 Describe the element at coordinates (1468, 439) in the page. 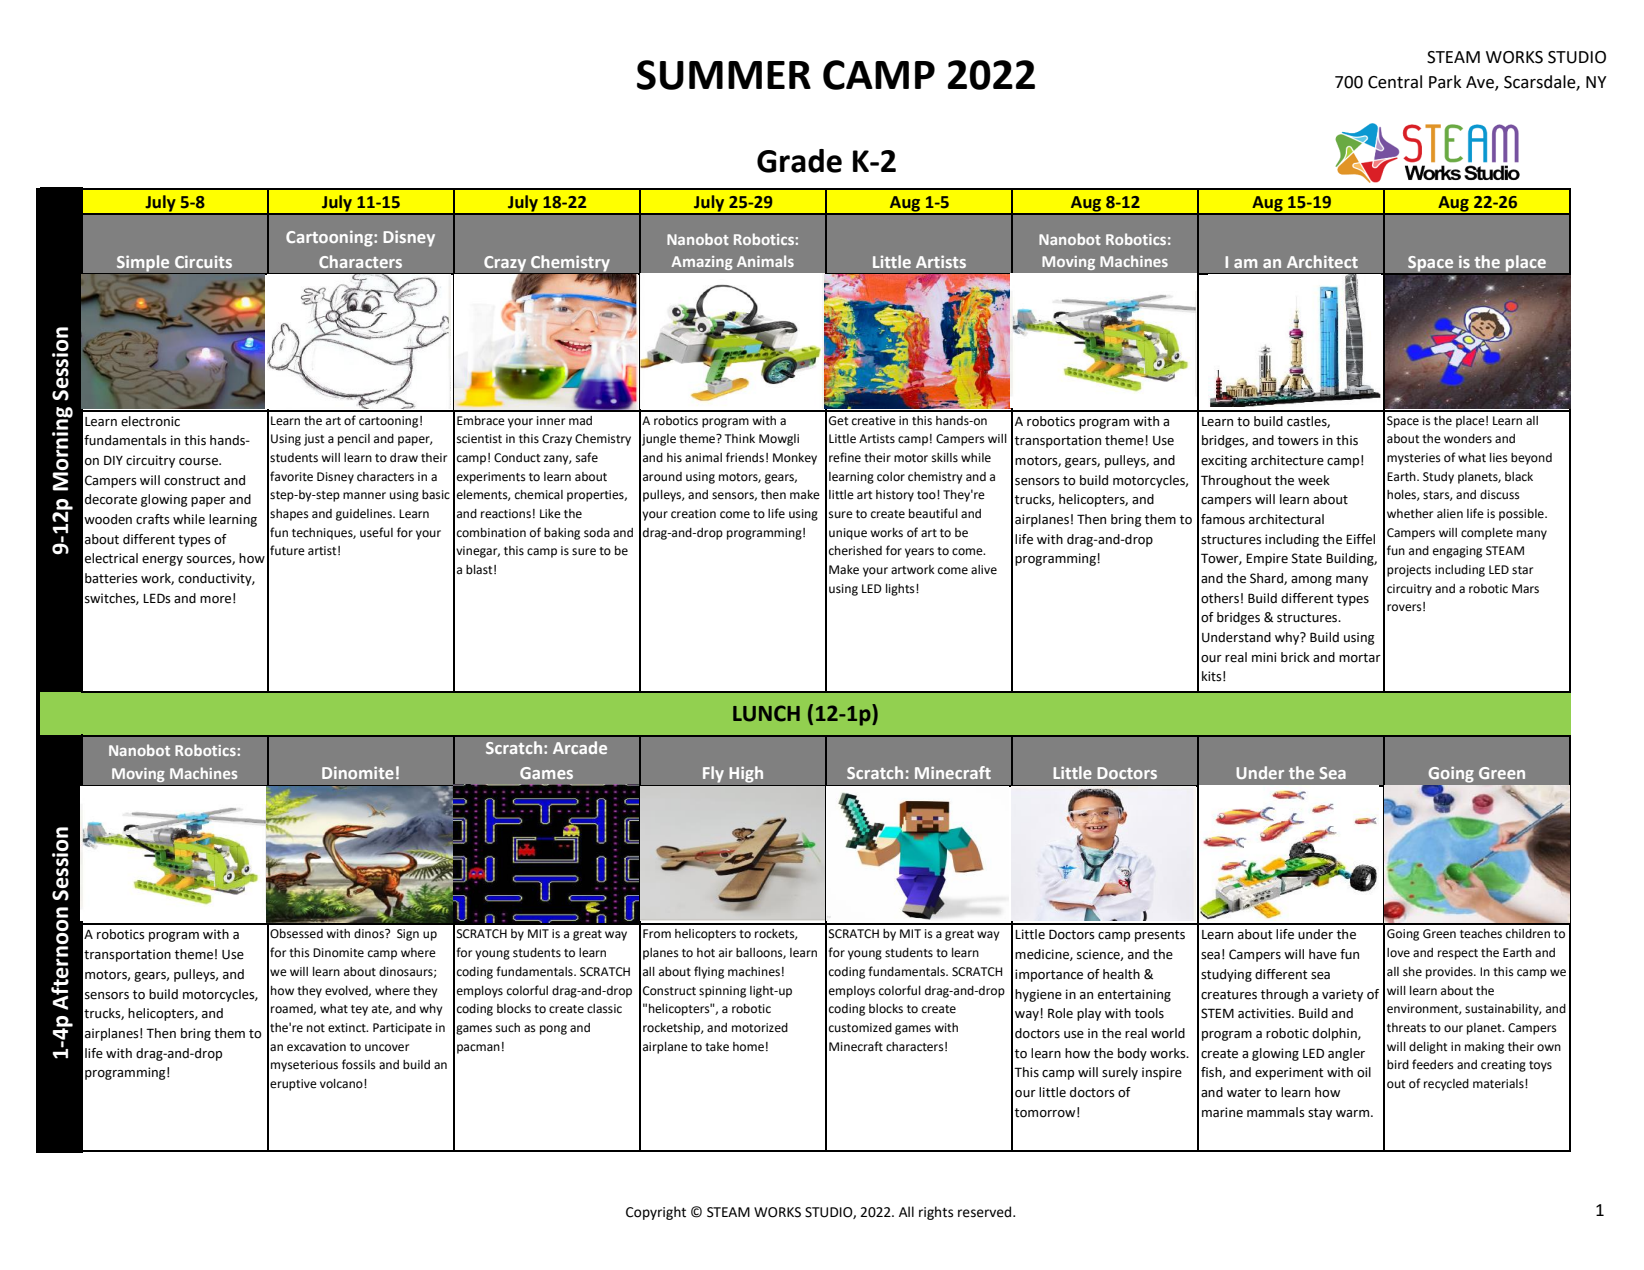

I see `wonders` at that location.
